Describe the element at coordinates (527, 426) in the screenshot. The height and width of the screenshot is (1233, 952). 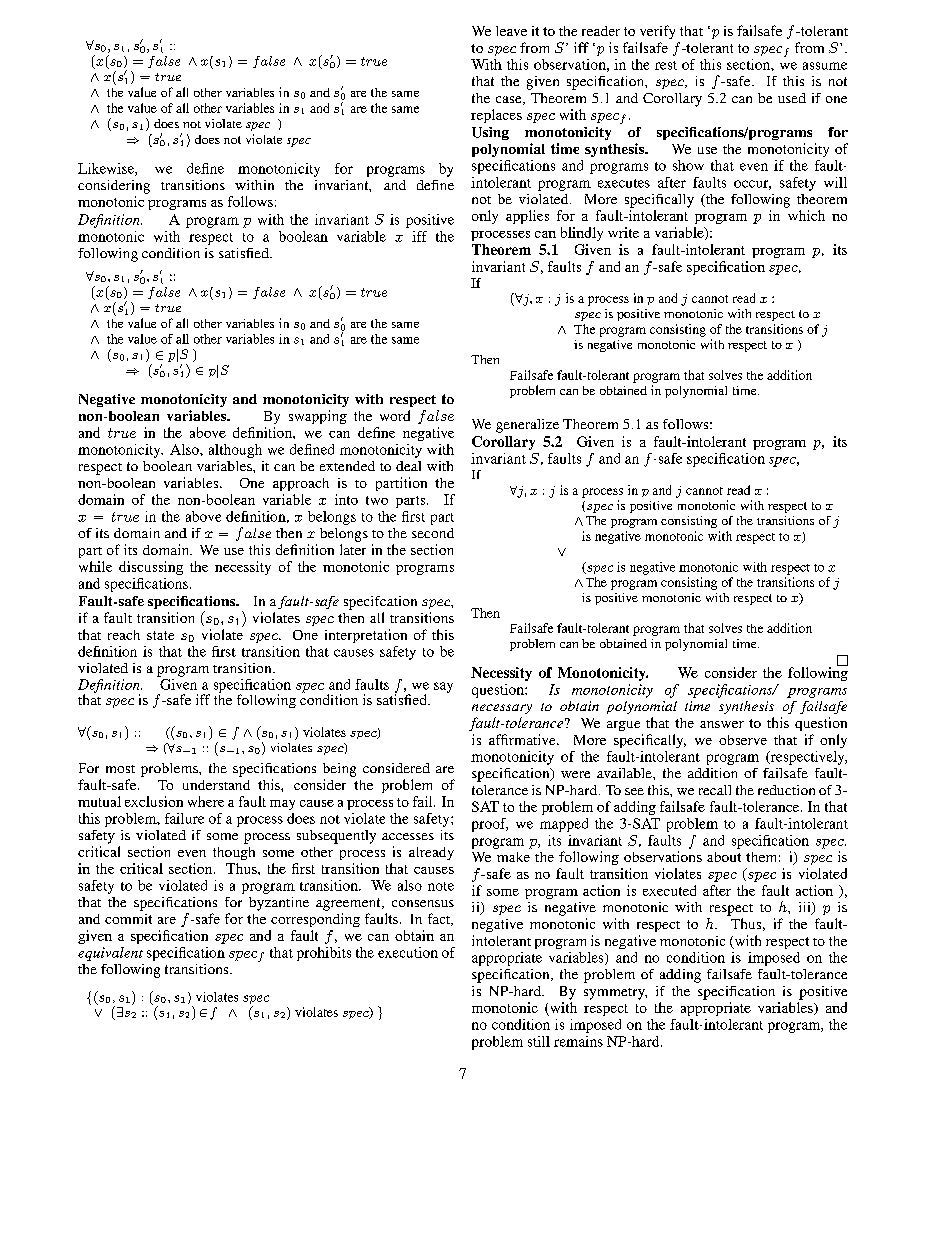
I see `generalize` at that location.
